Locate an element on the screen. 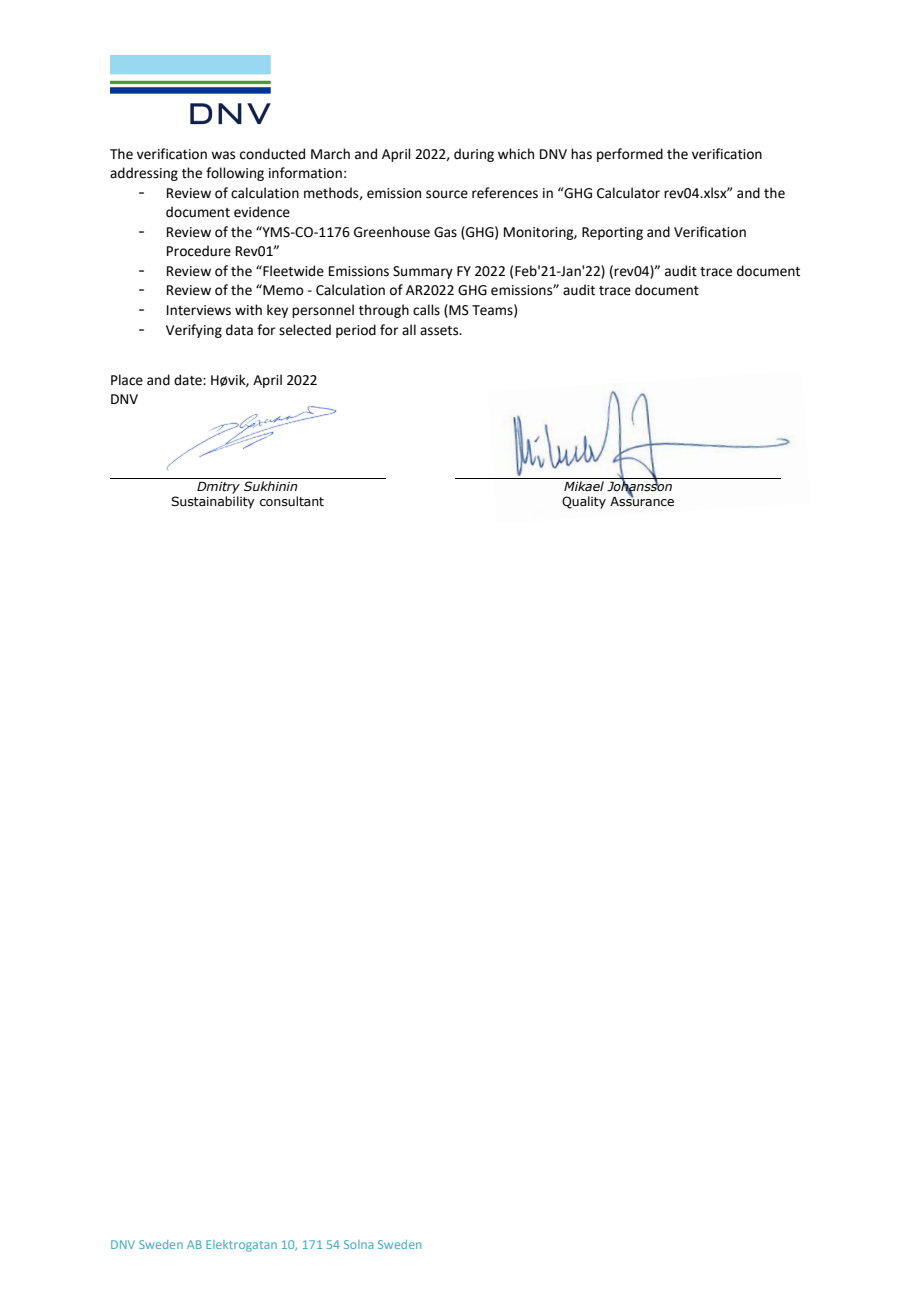 The image size is (924, 1308). consultant is located at coordinates (292, 501).
